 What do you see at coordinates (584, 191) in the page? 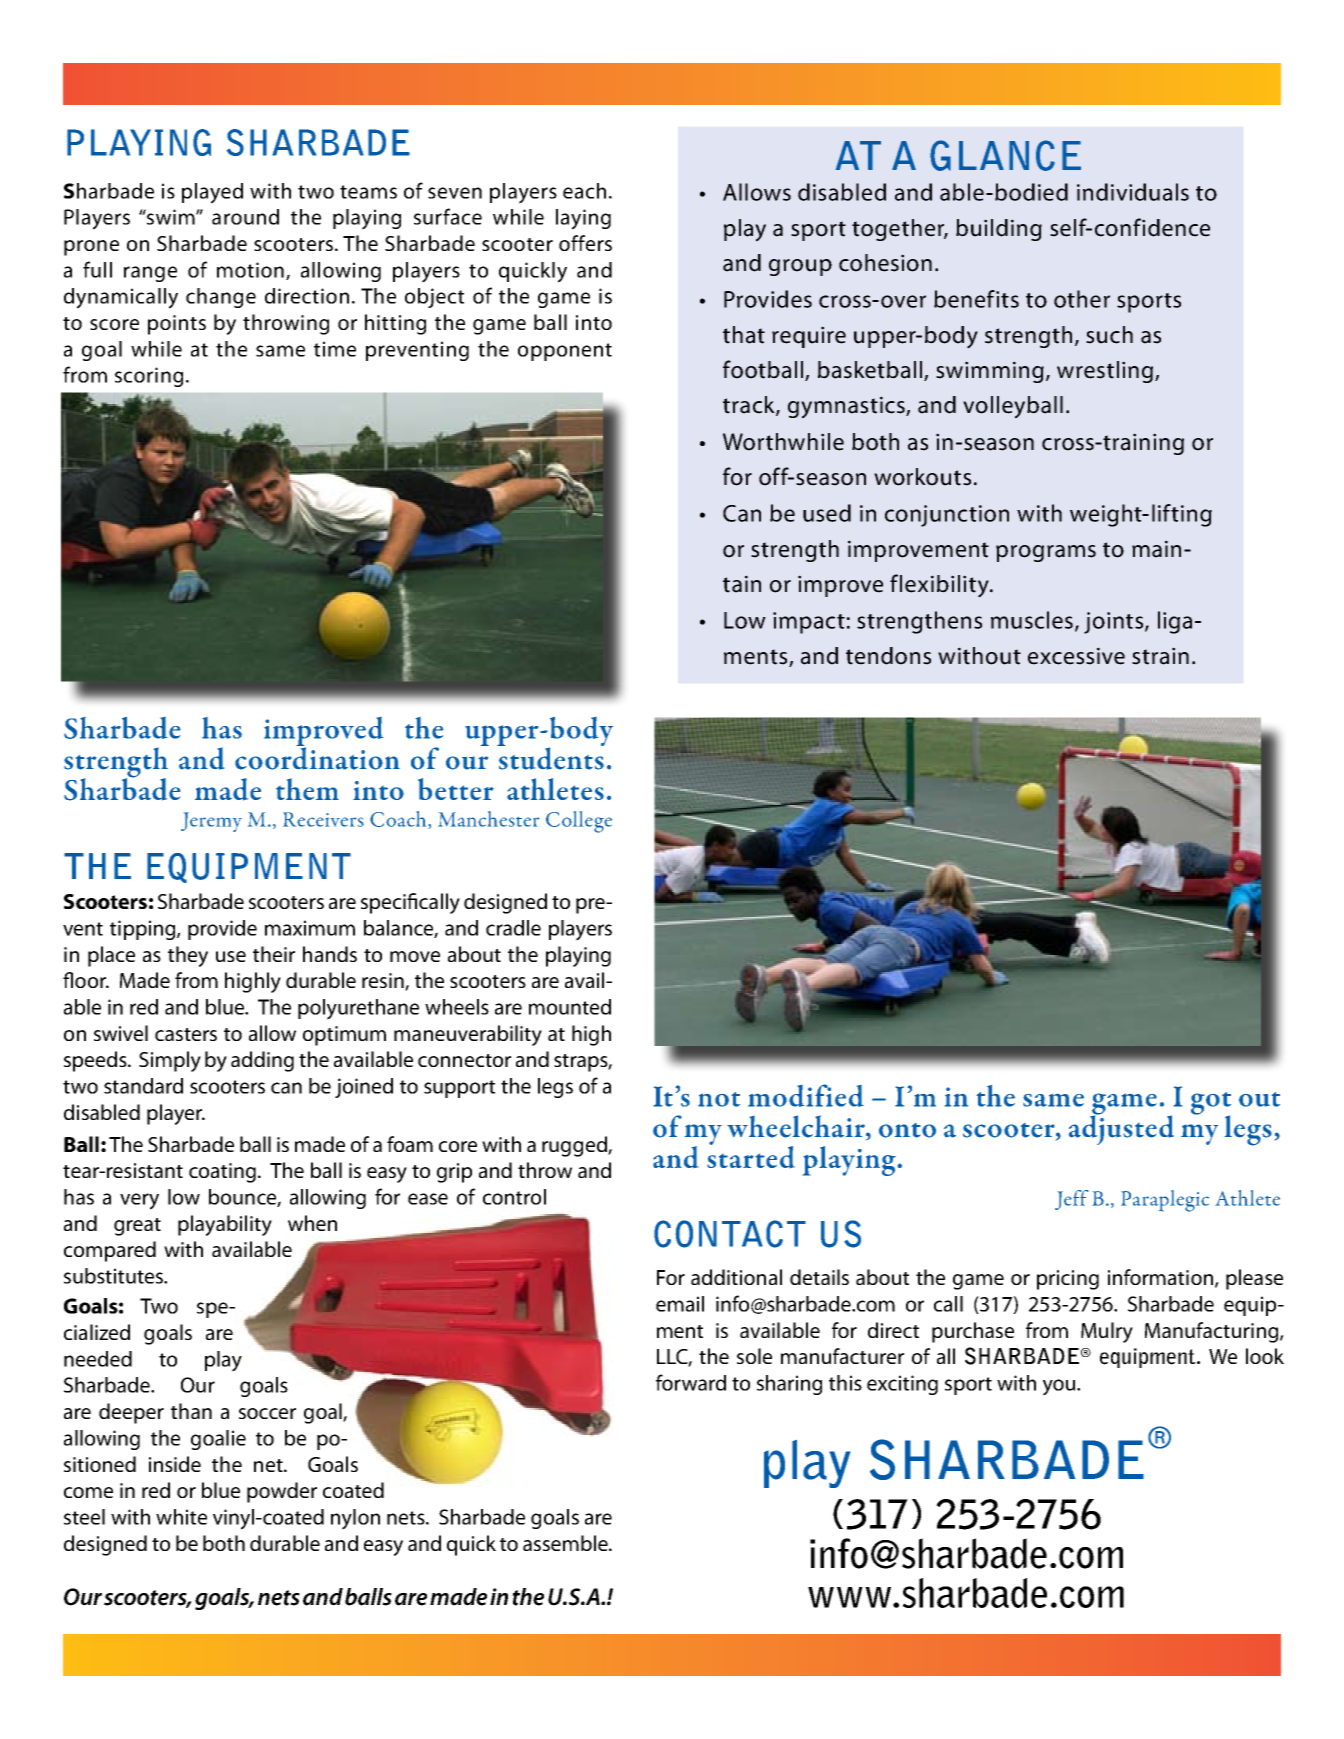
I see `each` at bounding box center [584, 191].
